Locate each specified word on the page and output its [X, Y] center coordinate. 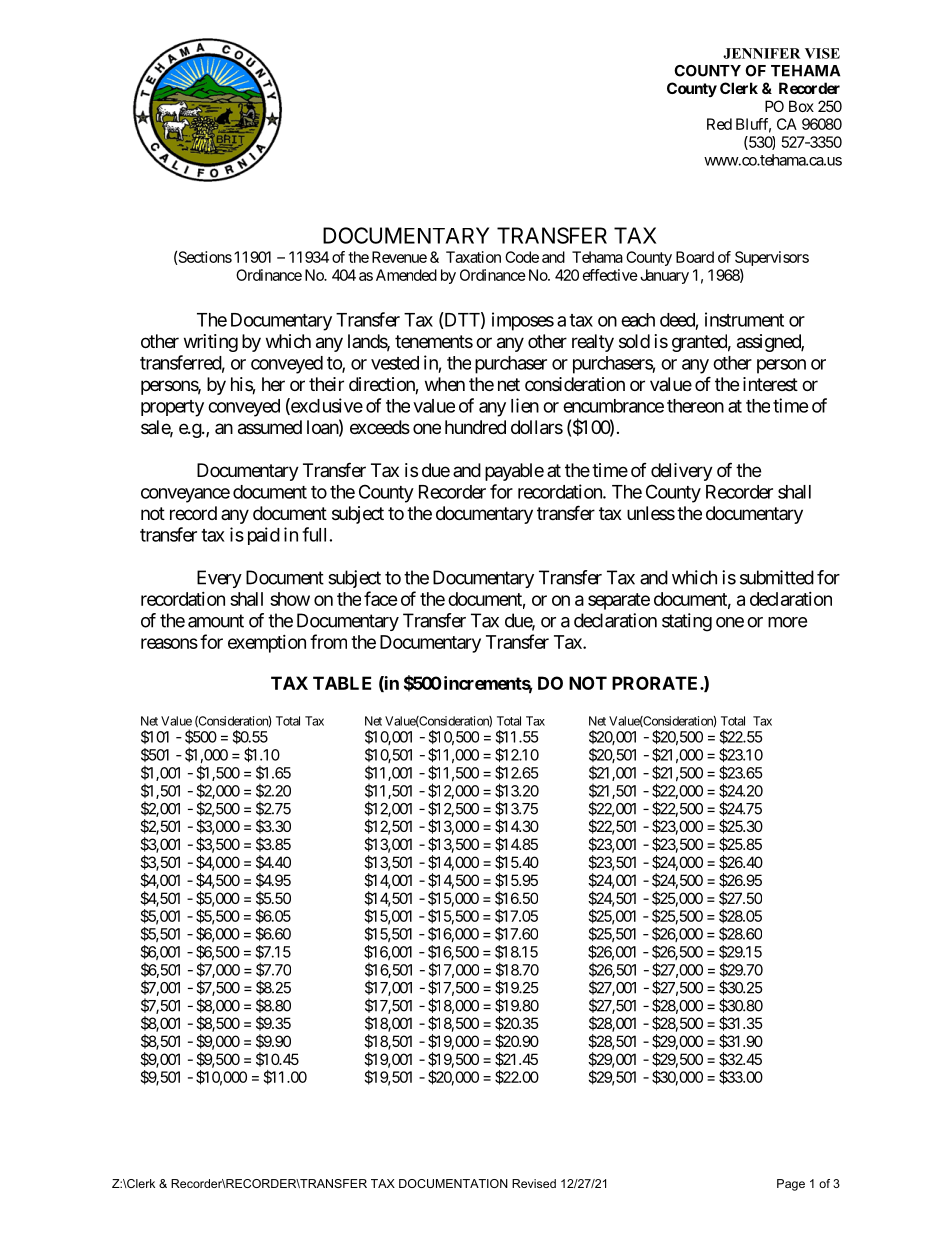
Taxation [473, 257]
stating [687, 622]
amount [216, 621]
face [381, 598]
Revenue [399, 257]
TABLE [342, 683]
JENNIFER [762, 53]
